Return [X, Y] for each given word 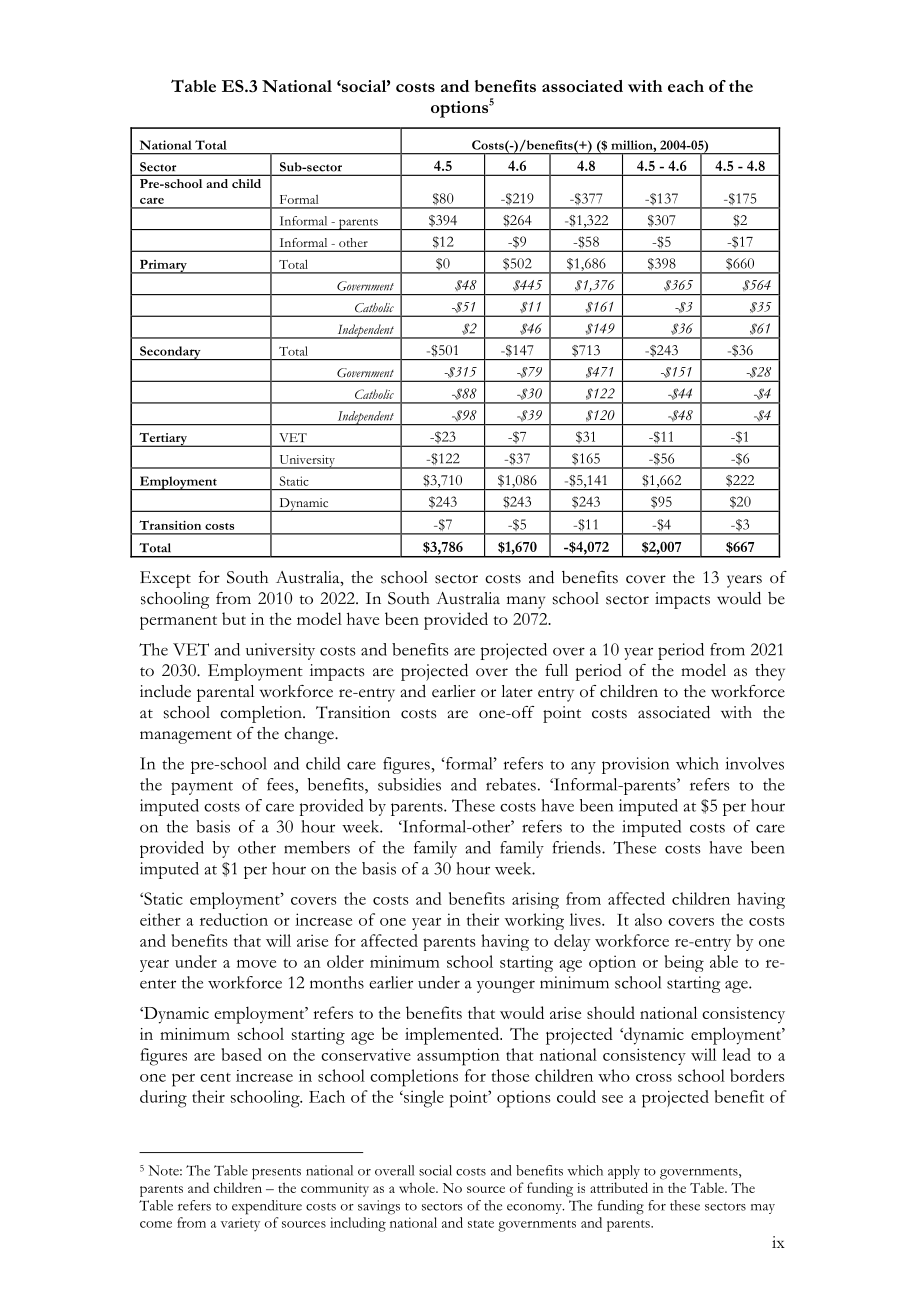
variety [240, 1224]
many [526, 602]
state [481, 1224]
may [763, 1209]
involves [755, 763]
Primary [163, 267]
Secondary [170, 353]
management [186, 737]
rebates [511, 784]
